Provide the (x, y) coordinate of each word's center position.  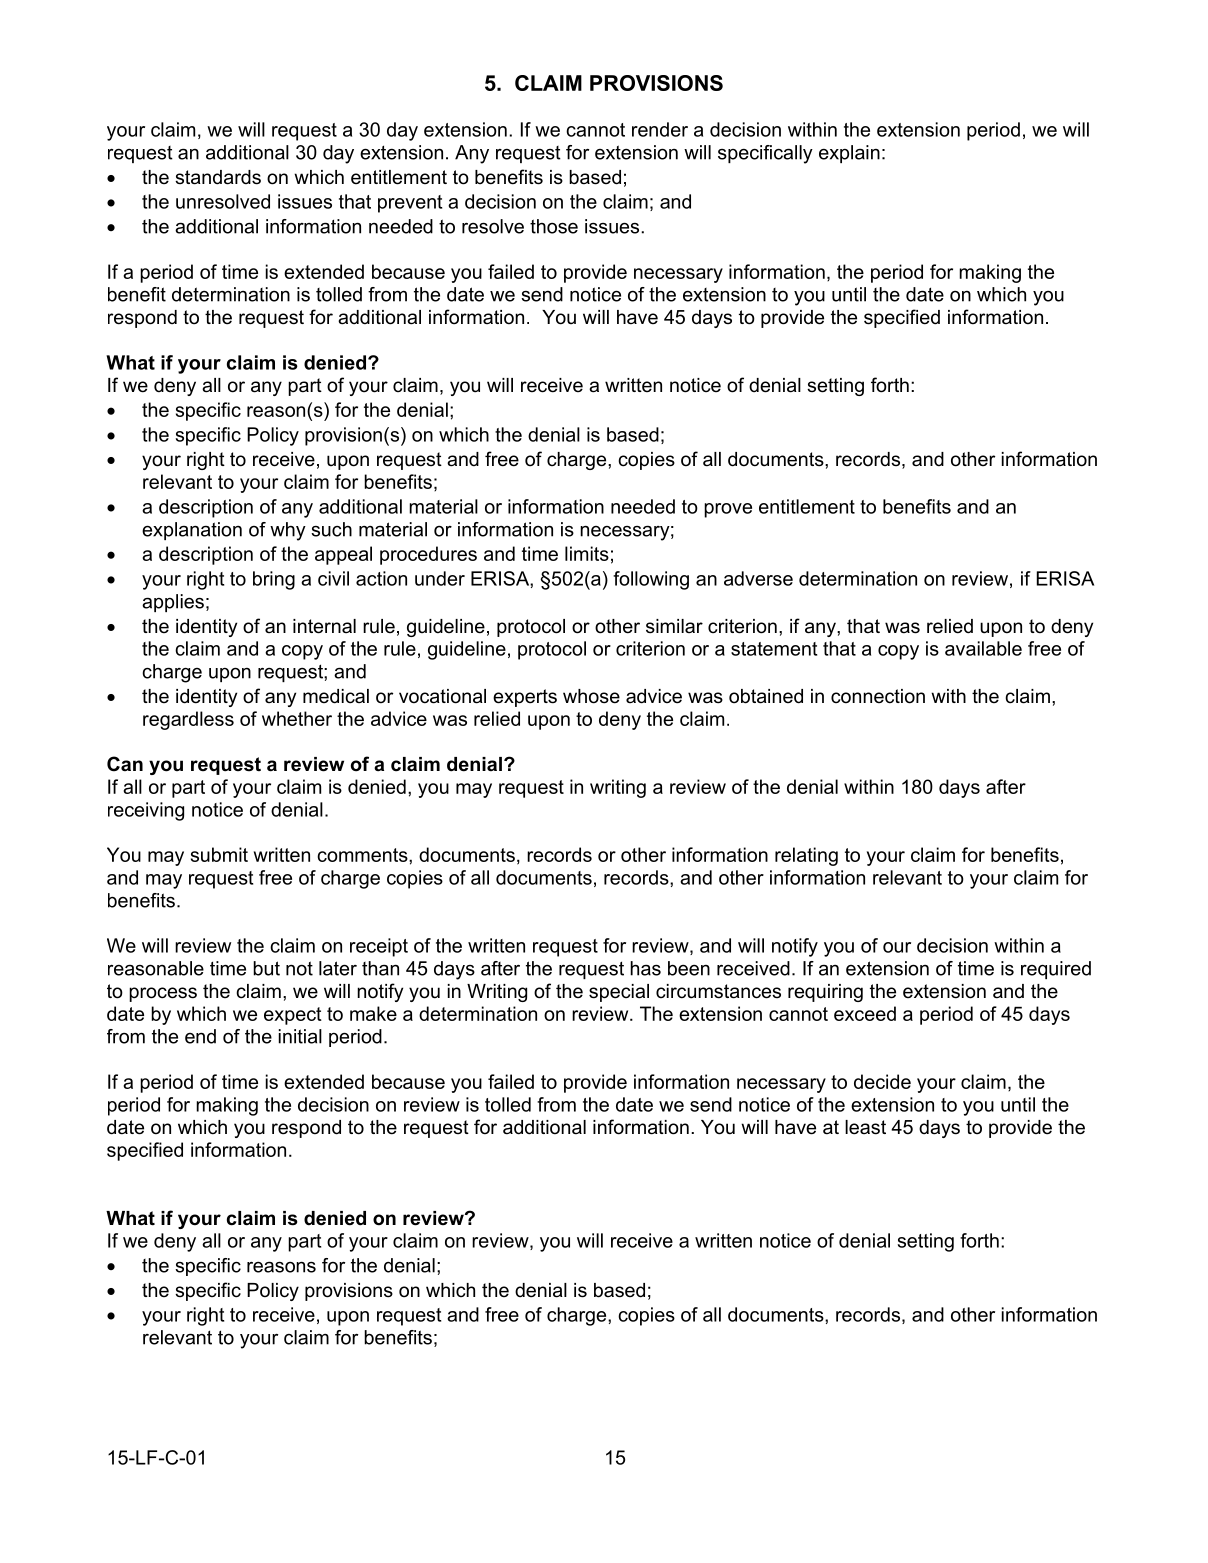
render (660, 129)
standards (218, 177)
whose (591, 696)
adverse (758, 578)
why (288, 531)
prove (728, 510)
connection (878, 696)
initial (300, 1036)
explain (849, 154)
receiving (146, 811)
